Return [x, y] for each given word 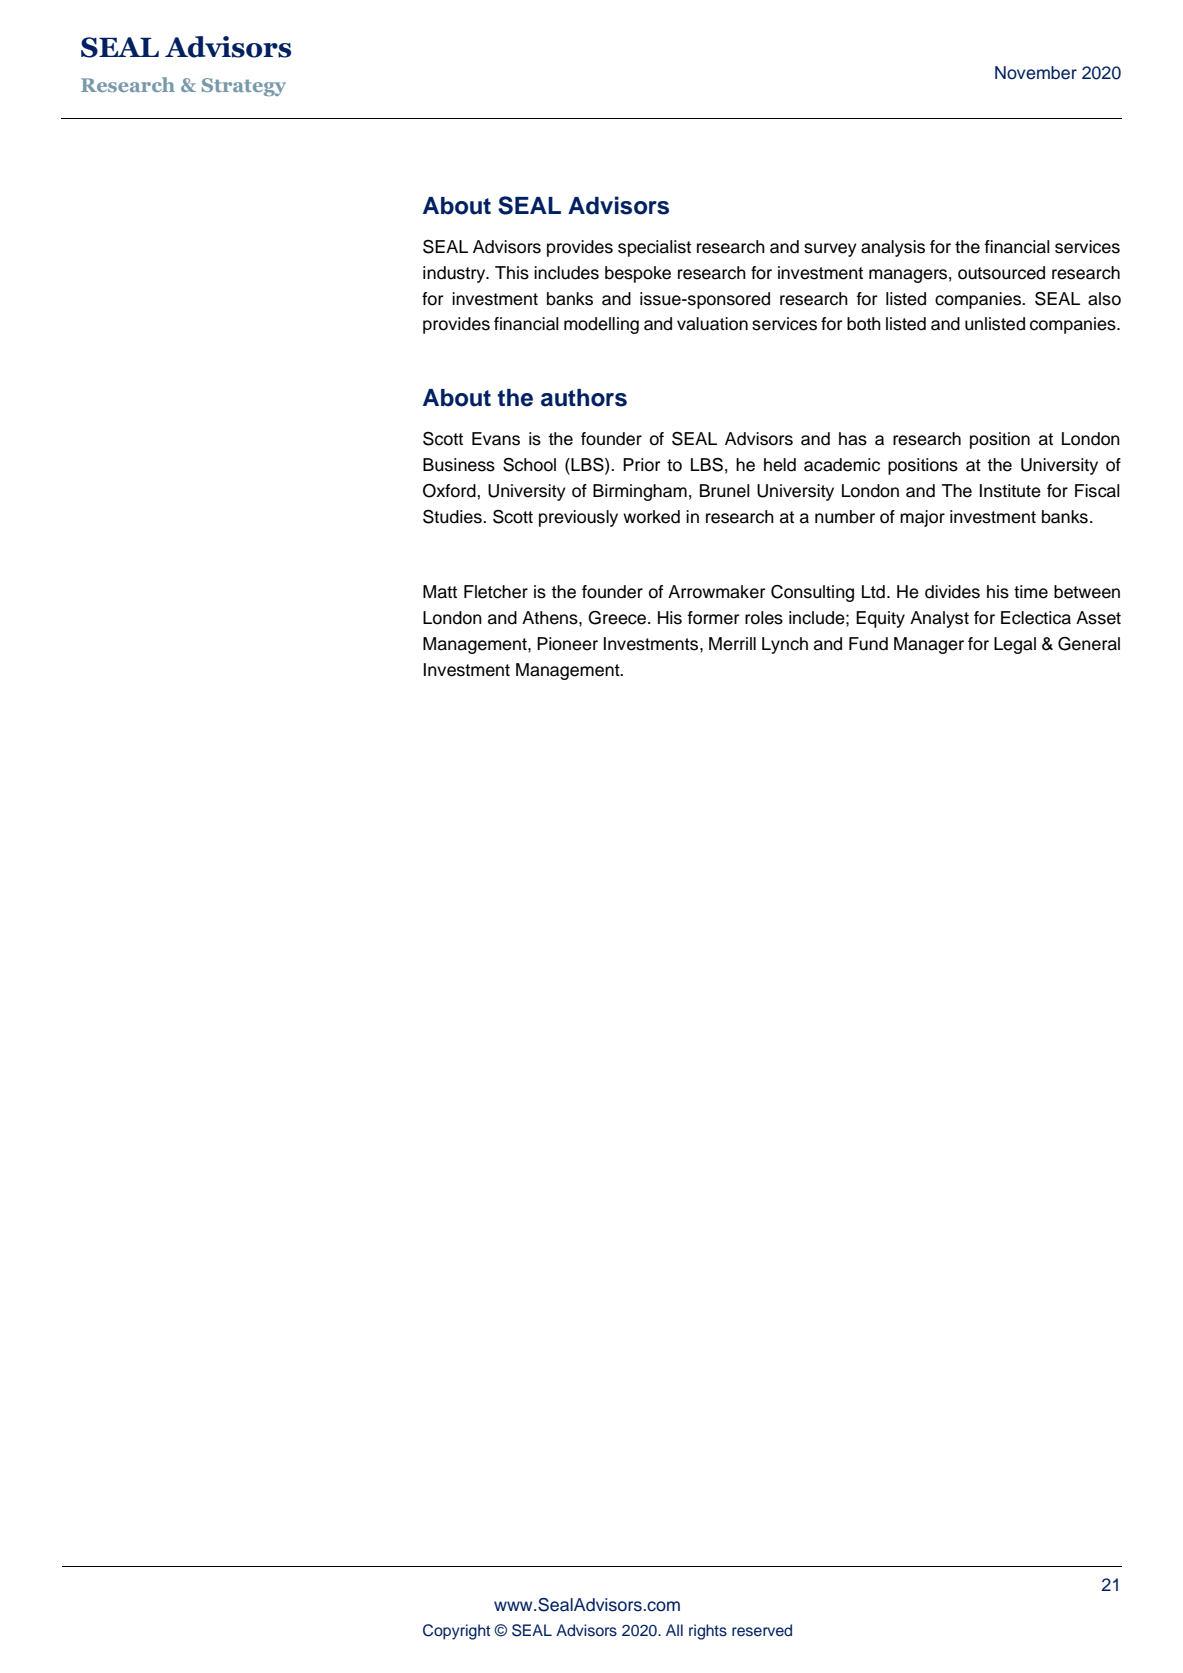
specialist [654, 248]
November [1036, 73]
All [674, 1630]
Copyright [456, 1632]
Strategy [244, 87]
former [713, 618]
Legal [1015, 645]
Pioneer [567, 644]
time [1031, 592]
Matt [440, 592]
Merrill [732, 644]
